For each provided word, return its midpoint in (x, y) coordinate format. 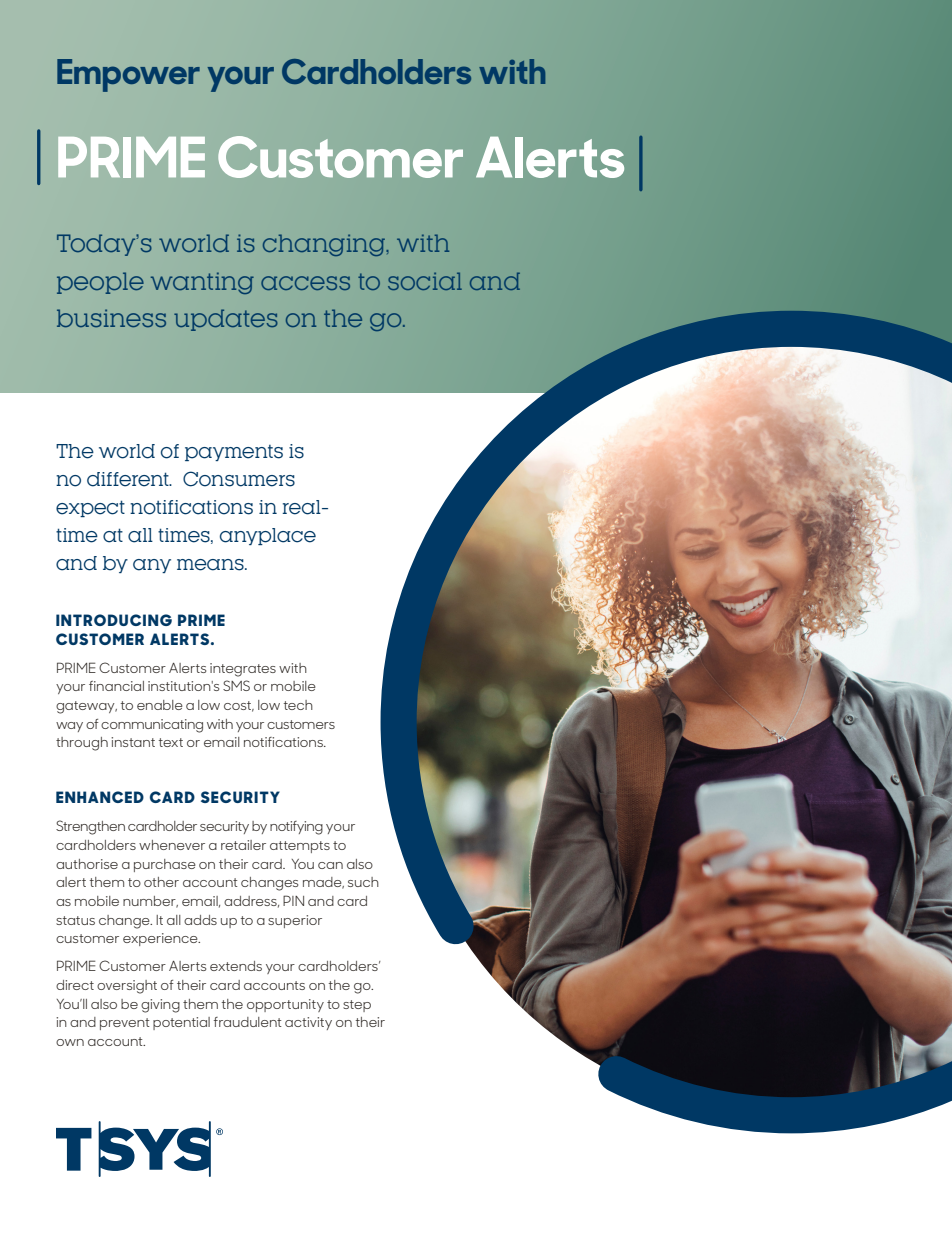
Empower (128, 75)
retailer (243, 845)
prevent (125, 1024)
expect (90, 508)
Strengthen (90, 827)
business (111, 318)
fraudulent (248, 1022)
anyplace (268, 536)
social (425, 281)
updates (226, 320)
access (305, 283)
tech (298, 705)
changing (325, 245)
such (363, 882)
